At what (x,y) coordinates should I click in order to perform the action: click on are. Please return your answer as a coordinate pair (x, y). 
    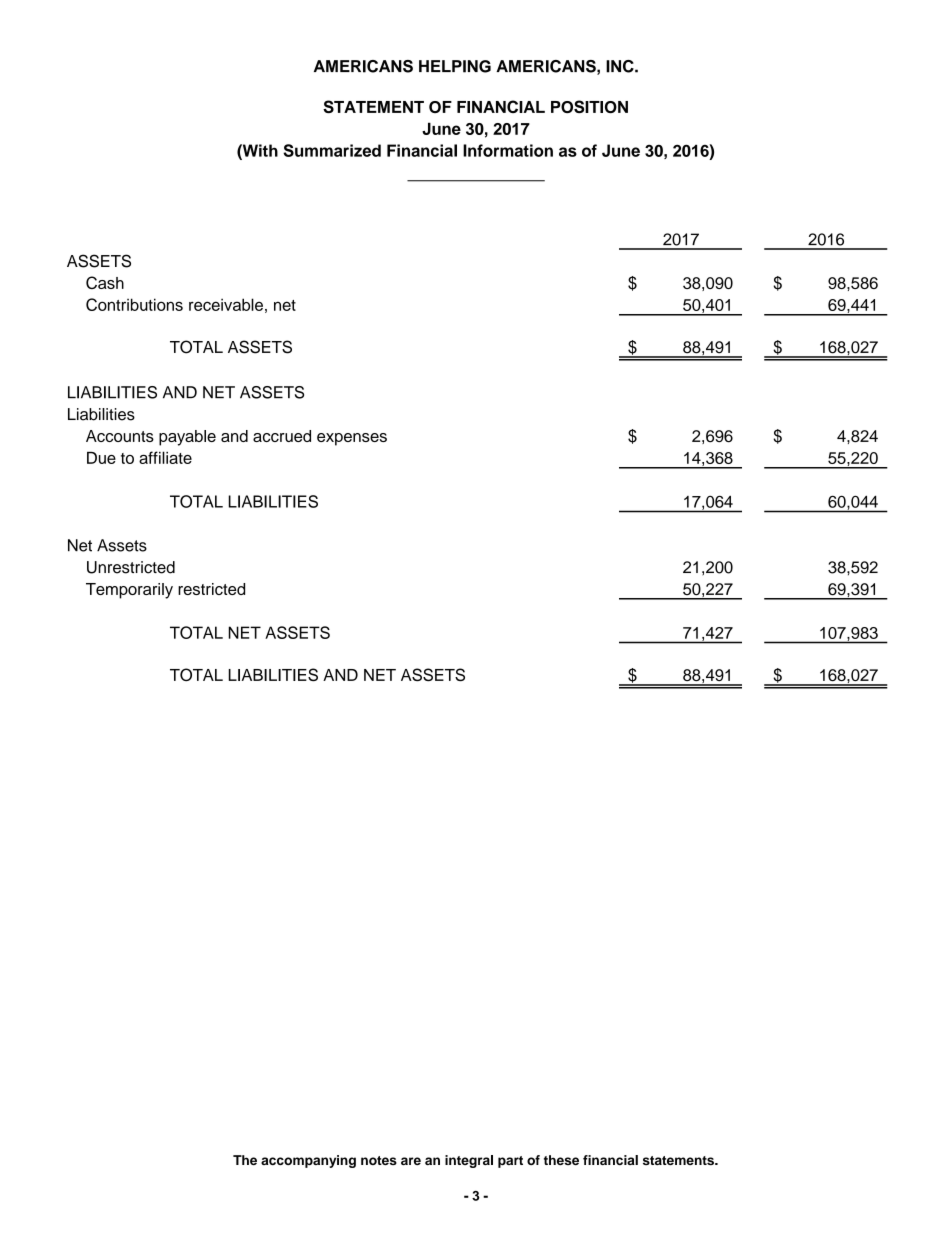
    Looking at the image, I should click on (411, 1161).
